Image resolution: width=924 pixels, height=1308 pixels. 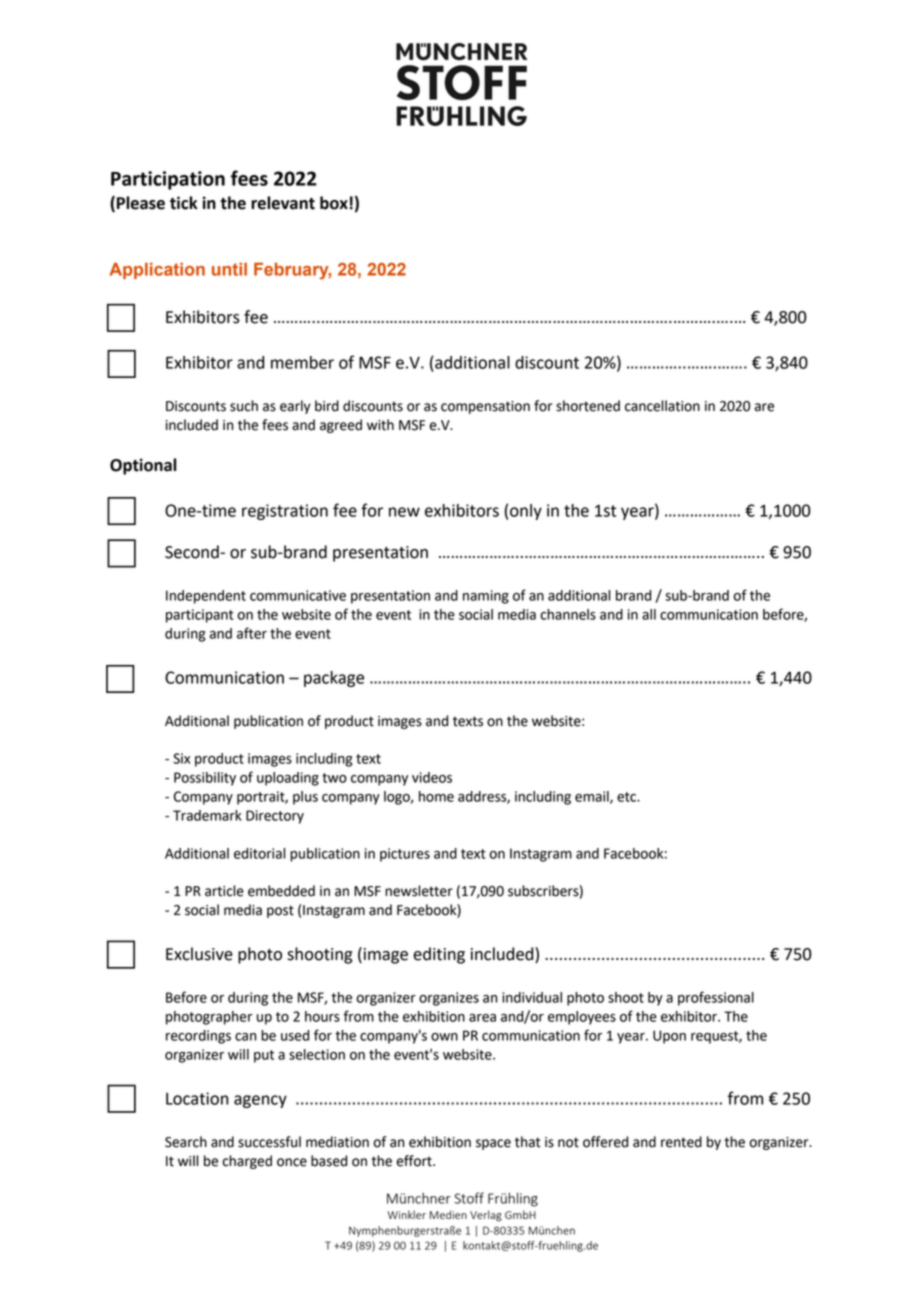 What do you see at coordinates (405, 855) in the screenshot?
I see `pictures` at bounding box center [405, 855].
